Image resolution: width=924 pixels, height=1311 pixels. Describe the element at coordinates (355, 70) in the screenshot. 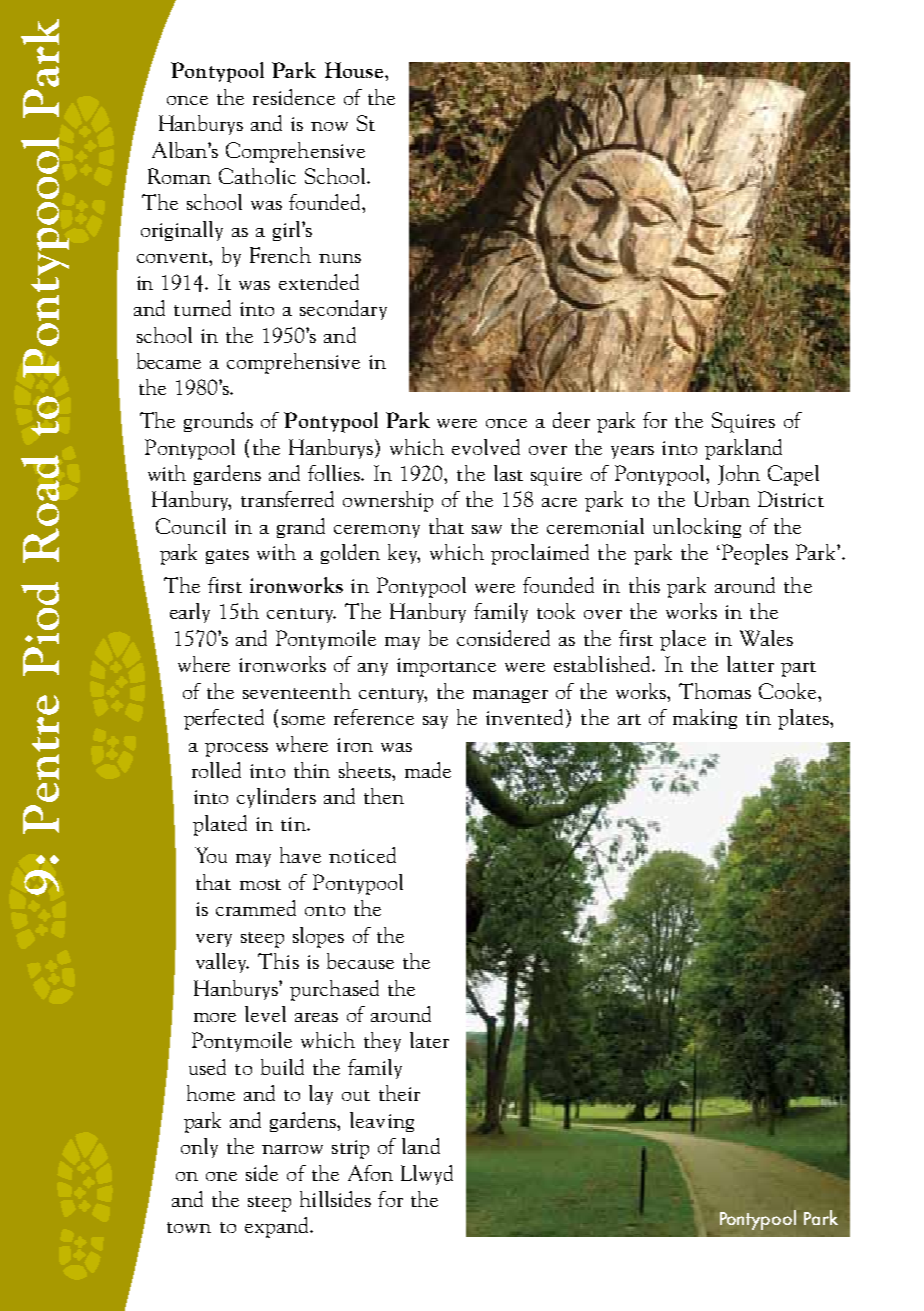

I see `House` at that location.
